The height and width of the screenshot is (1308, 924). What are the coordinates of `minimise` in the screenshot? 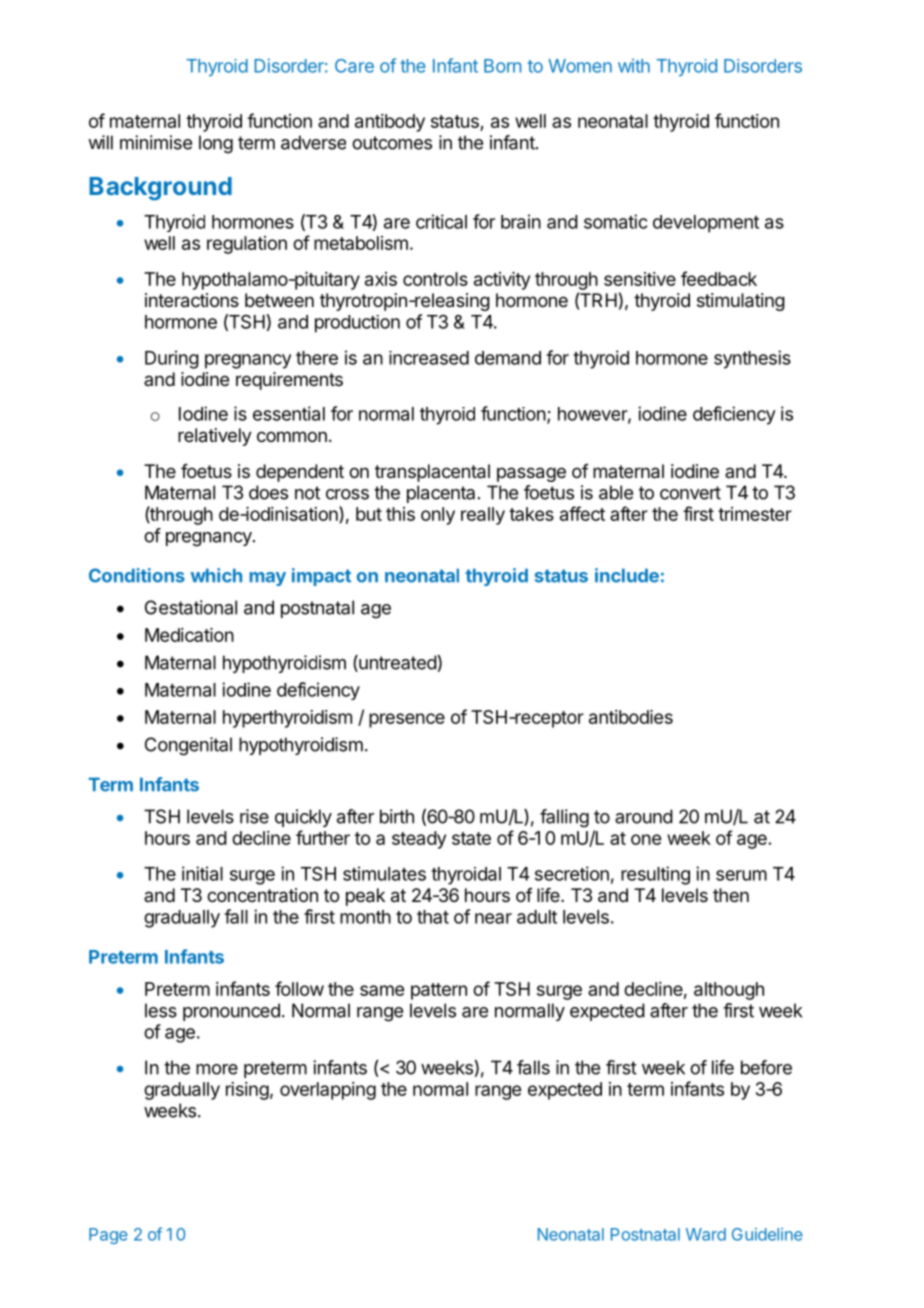 It's located at (156, 142).
